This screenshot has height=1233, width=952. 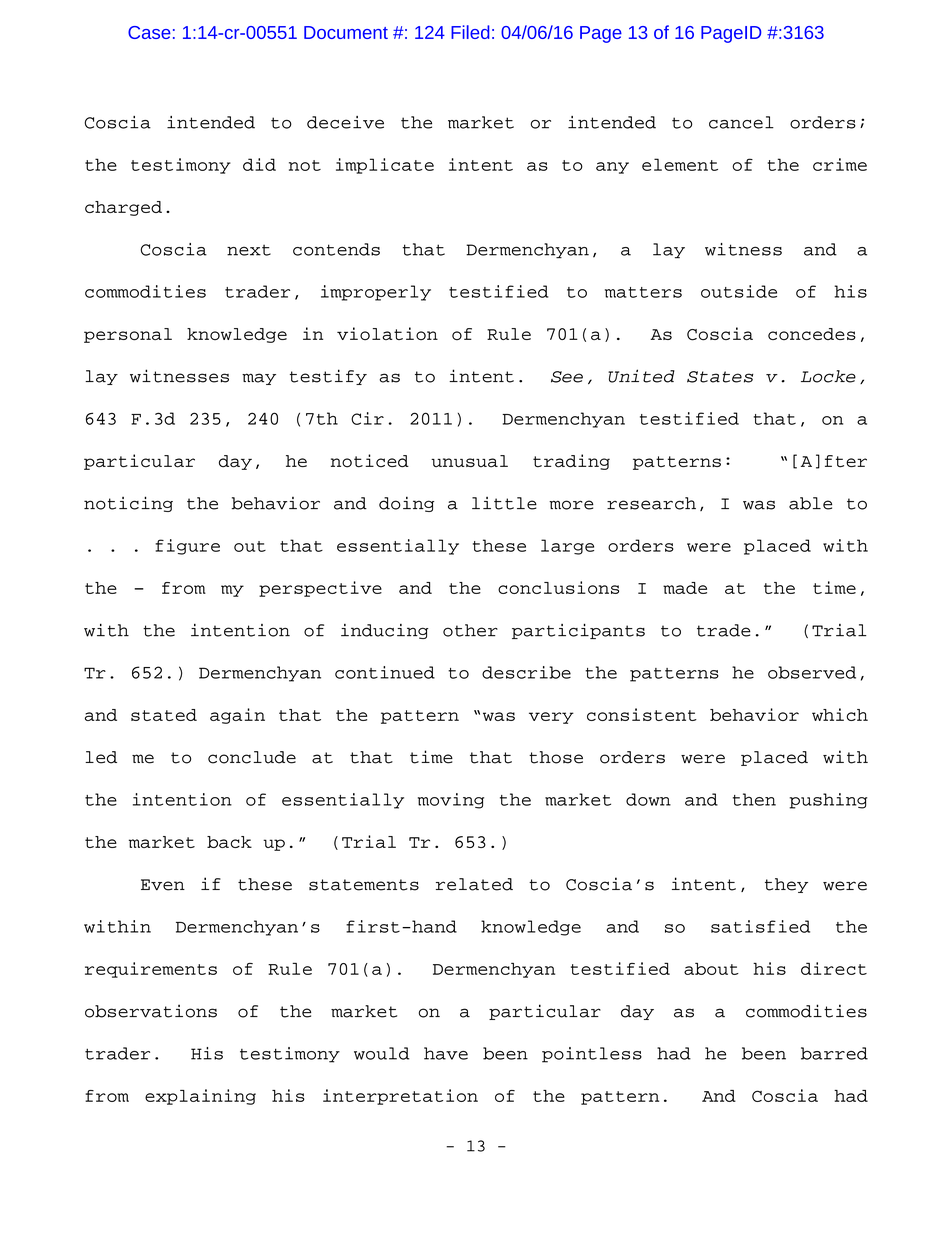 What do you see at coordinates (754, 799) in the screenshot?
I see `then` at bounding box center [754, 799].
